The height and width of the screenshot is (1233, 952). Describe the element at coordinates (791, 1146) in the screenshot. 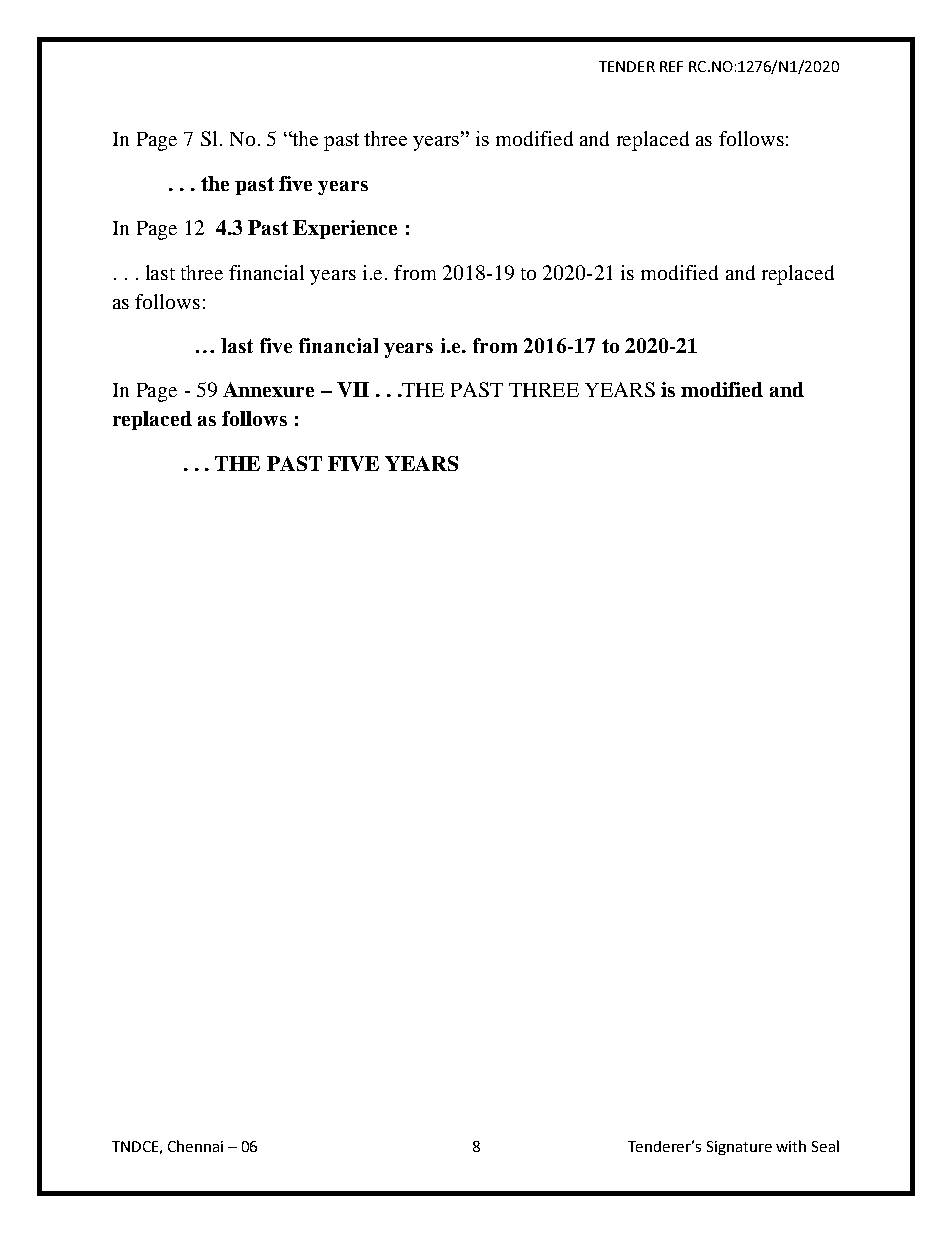

I see `with` at that location.
